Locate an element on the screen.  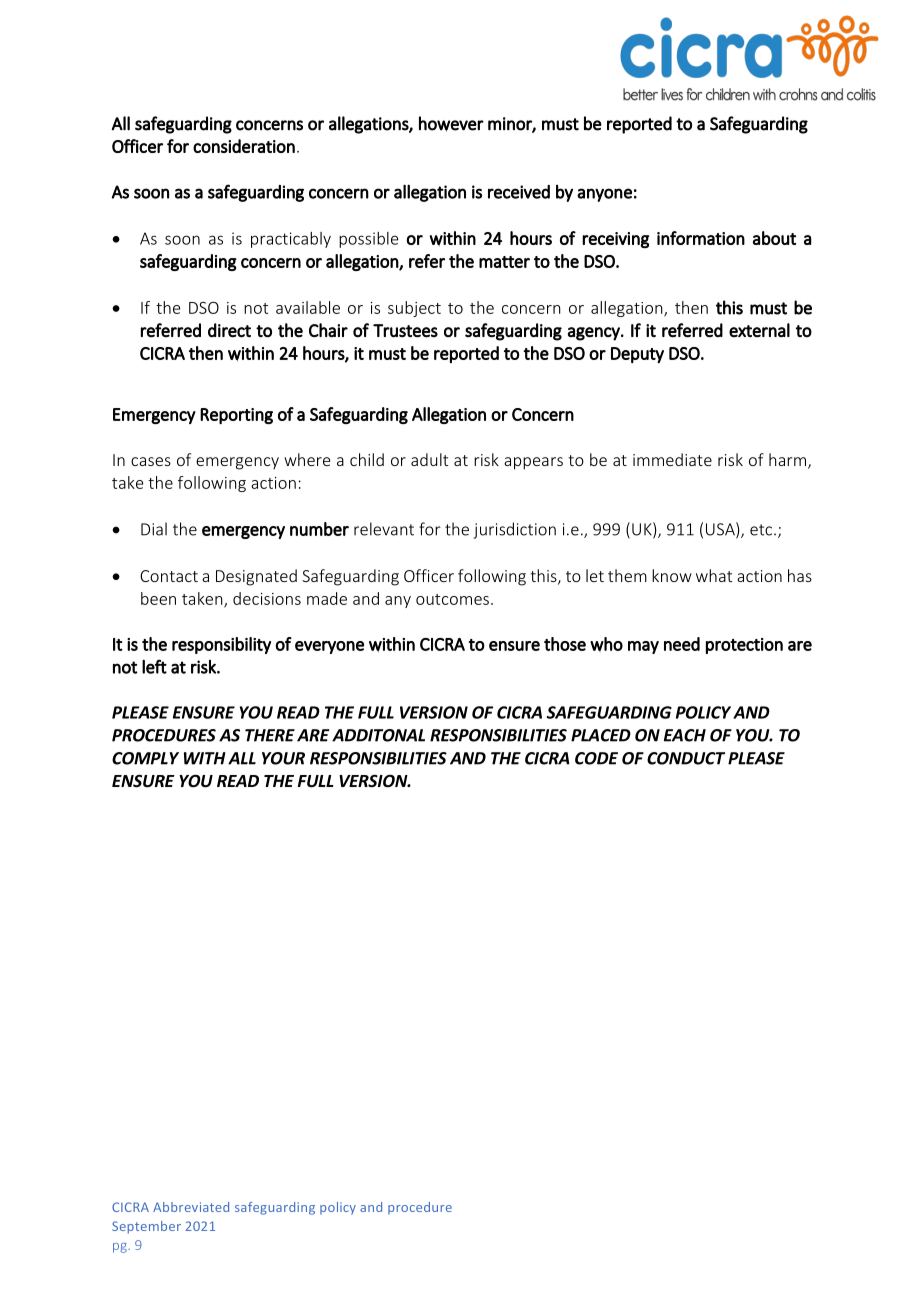
protection is located at coordinates (744, 646).
